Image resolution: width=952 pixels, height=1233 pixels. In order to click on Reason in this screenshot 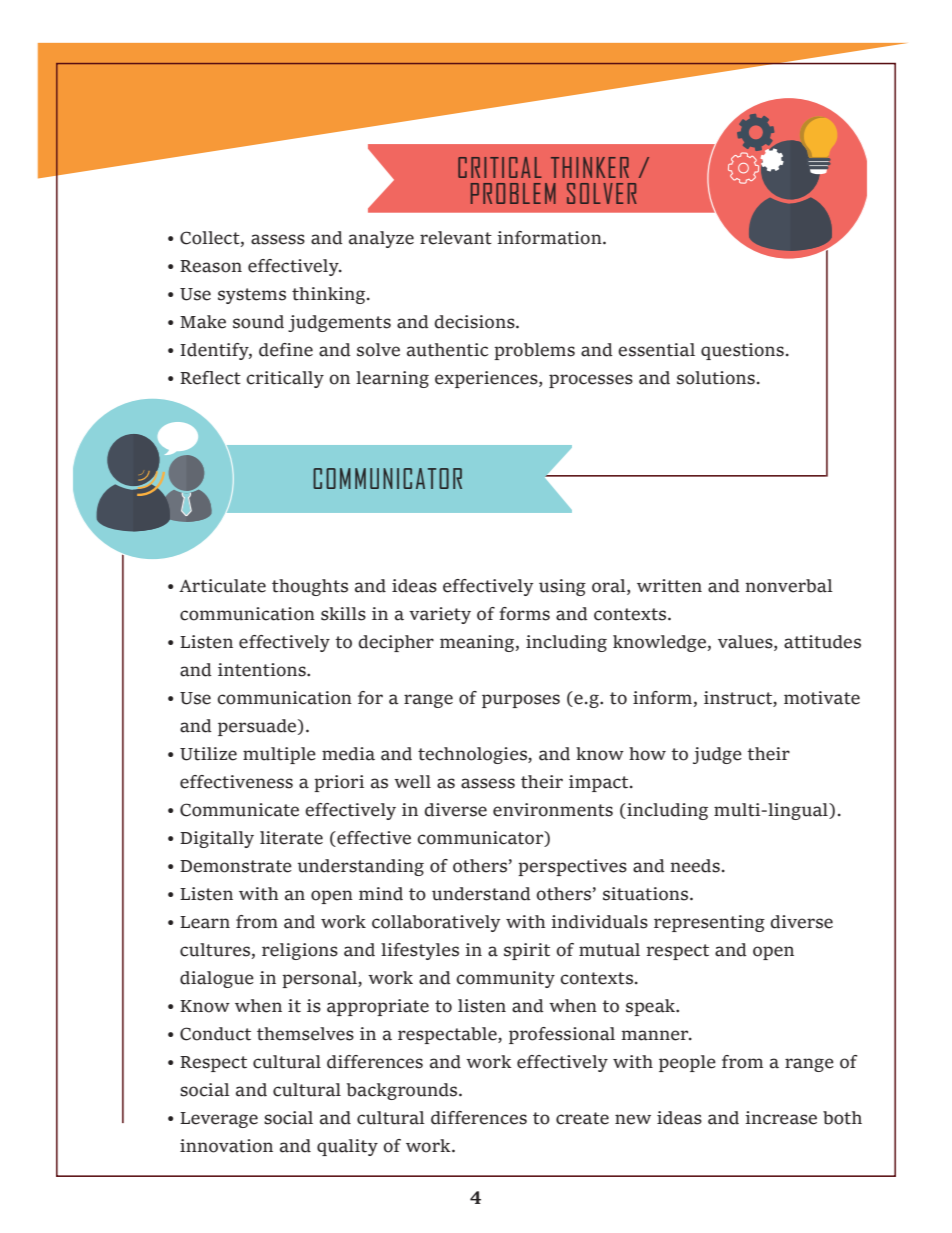, I will do `click(211, 266)`.
